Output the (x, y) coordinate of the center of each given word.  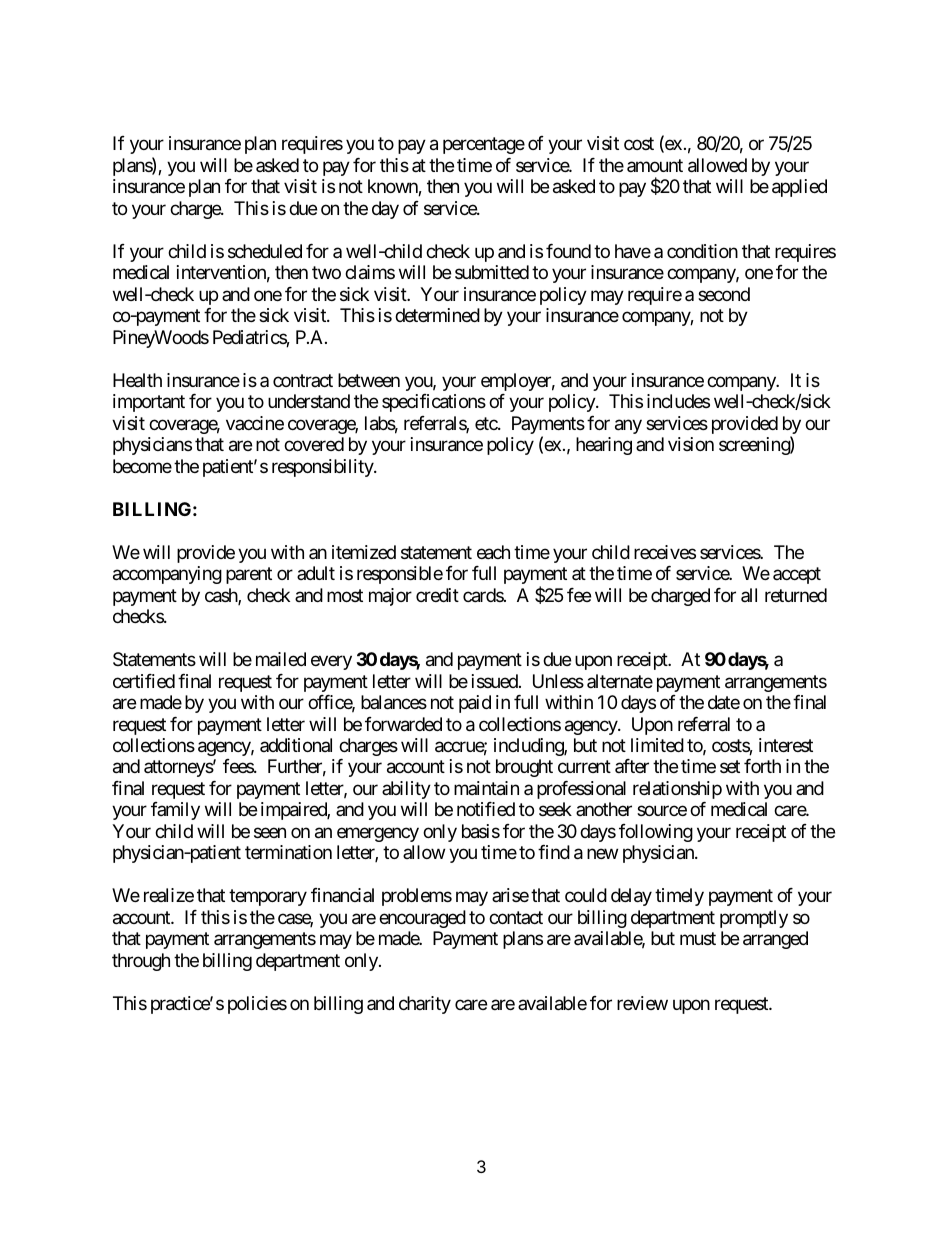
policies (257, 1005)
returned (796, 595)
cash (222, 596)
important (149, 403)
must (698, 939)
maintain (486, 788)
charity (425, 1005)
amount (655, 165)
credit (437, 595)
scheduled (265, 251)
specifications (434, 403)
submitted (492, 272)
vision (691, 444)
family (175, 811)
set (730, 767)
